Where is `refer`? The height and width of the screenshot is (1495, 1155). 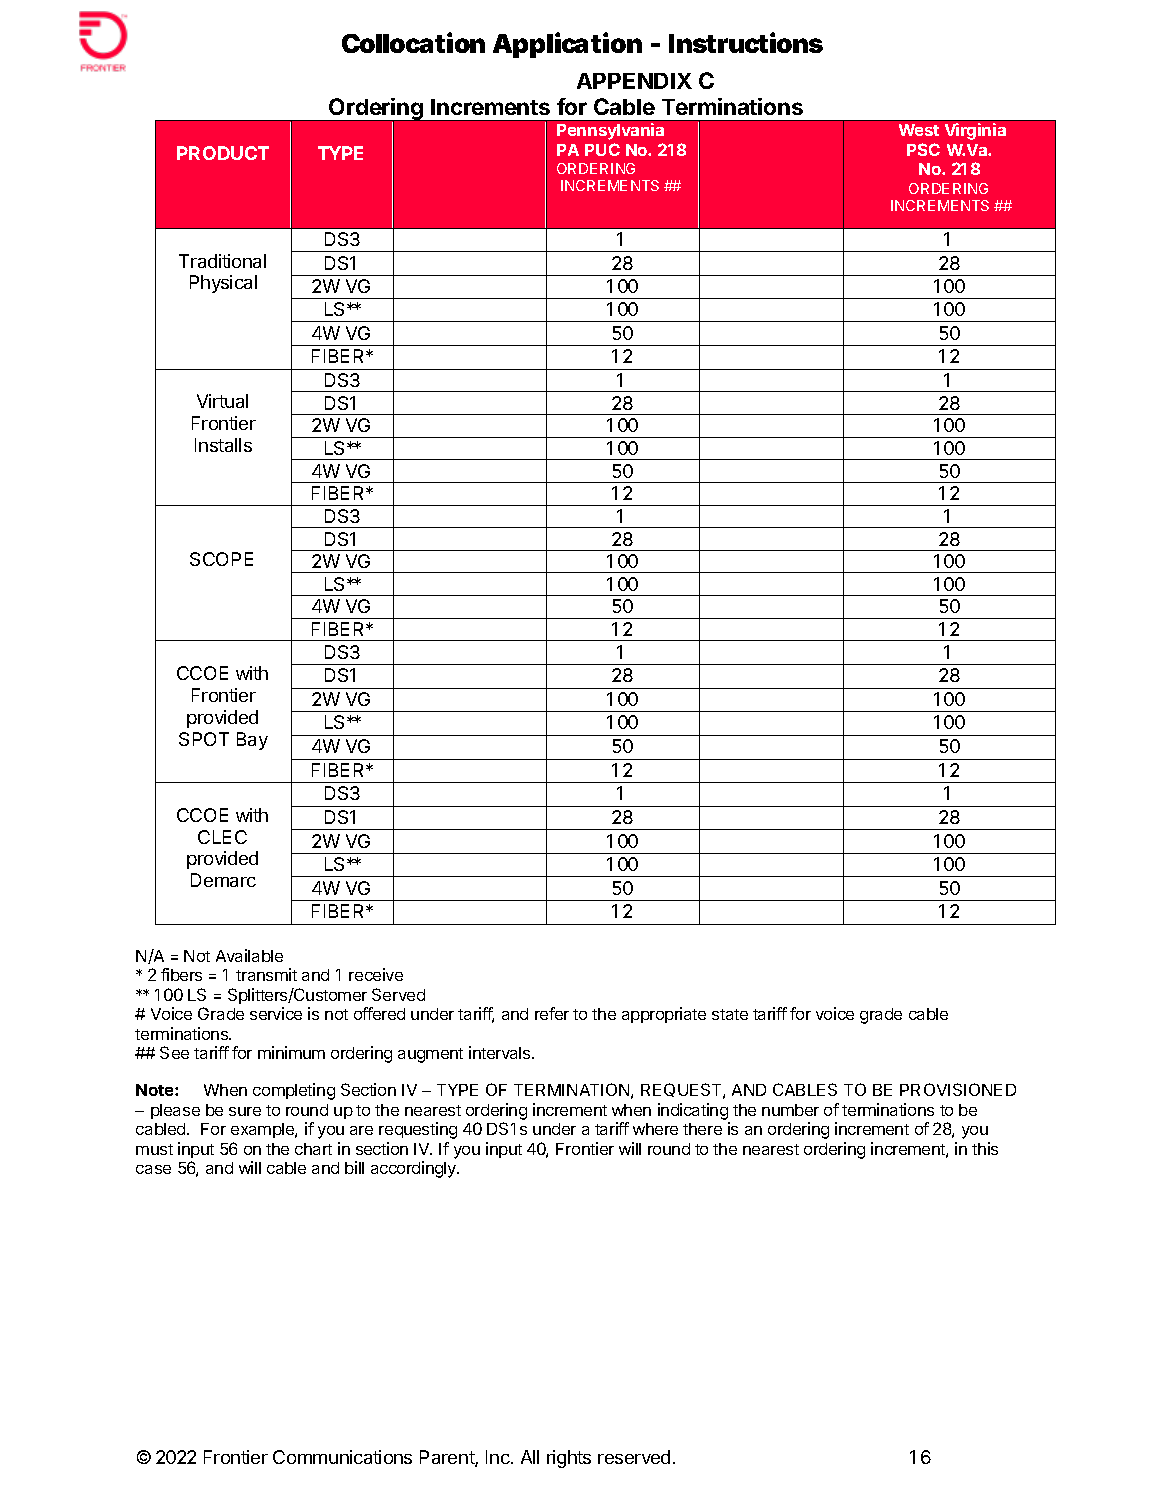
refer is located at coordinates (552, 1013).
